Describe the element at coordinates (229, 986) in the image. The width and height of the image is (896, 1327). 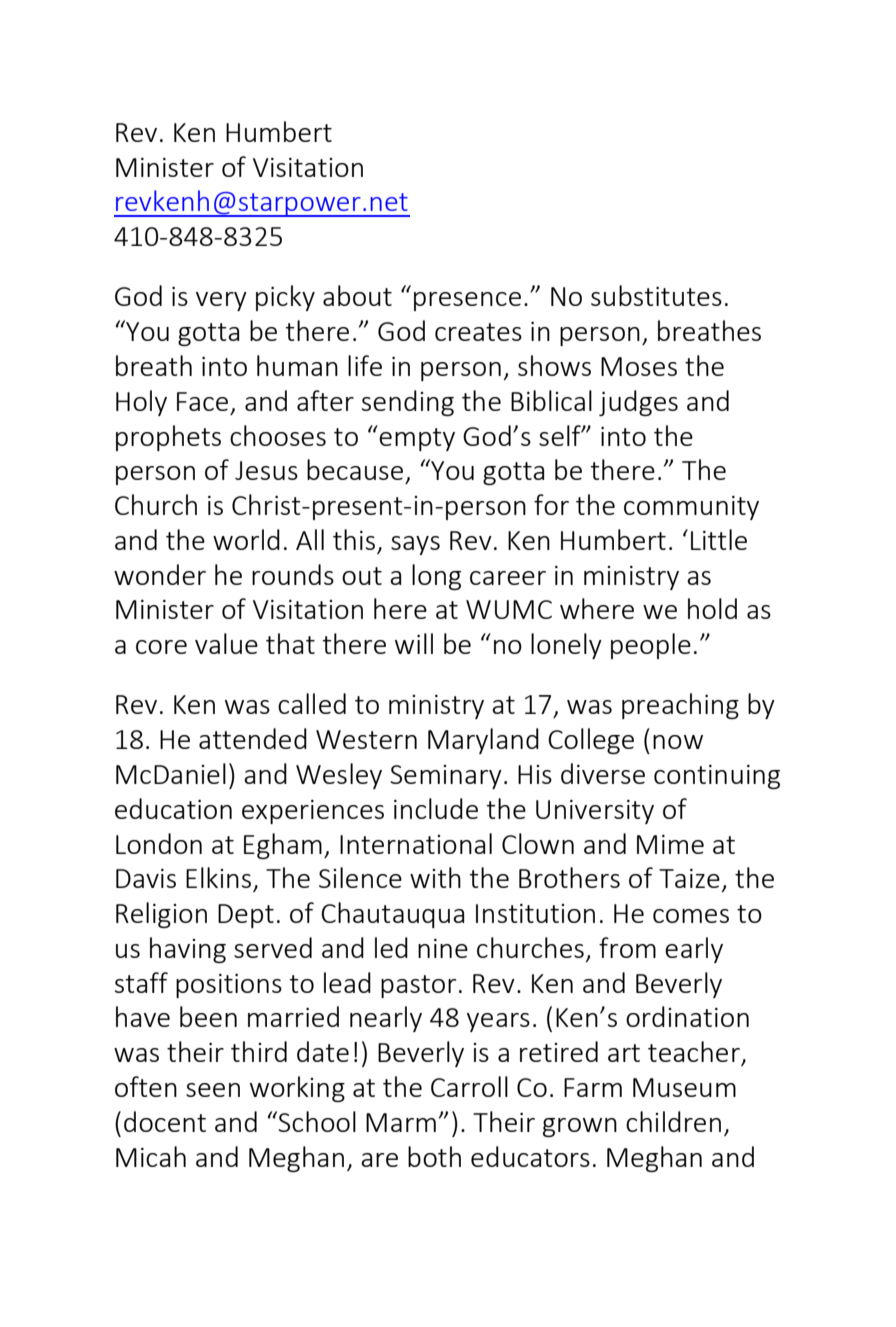
I see `positions` at that location.
